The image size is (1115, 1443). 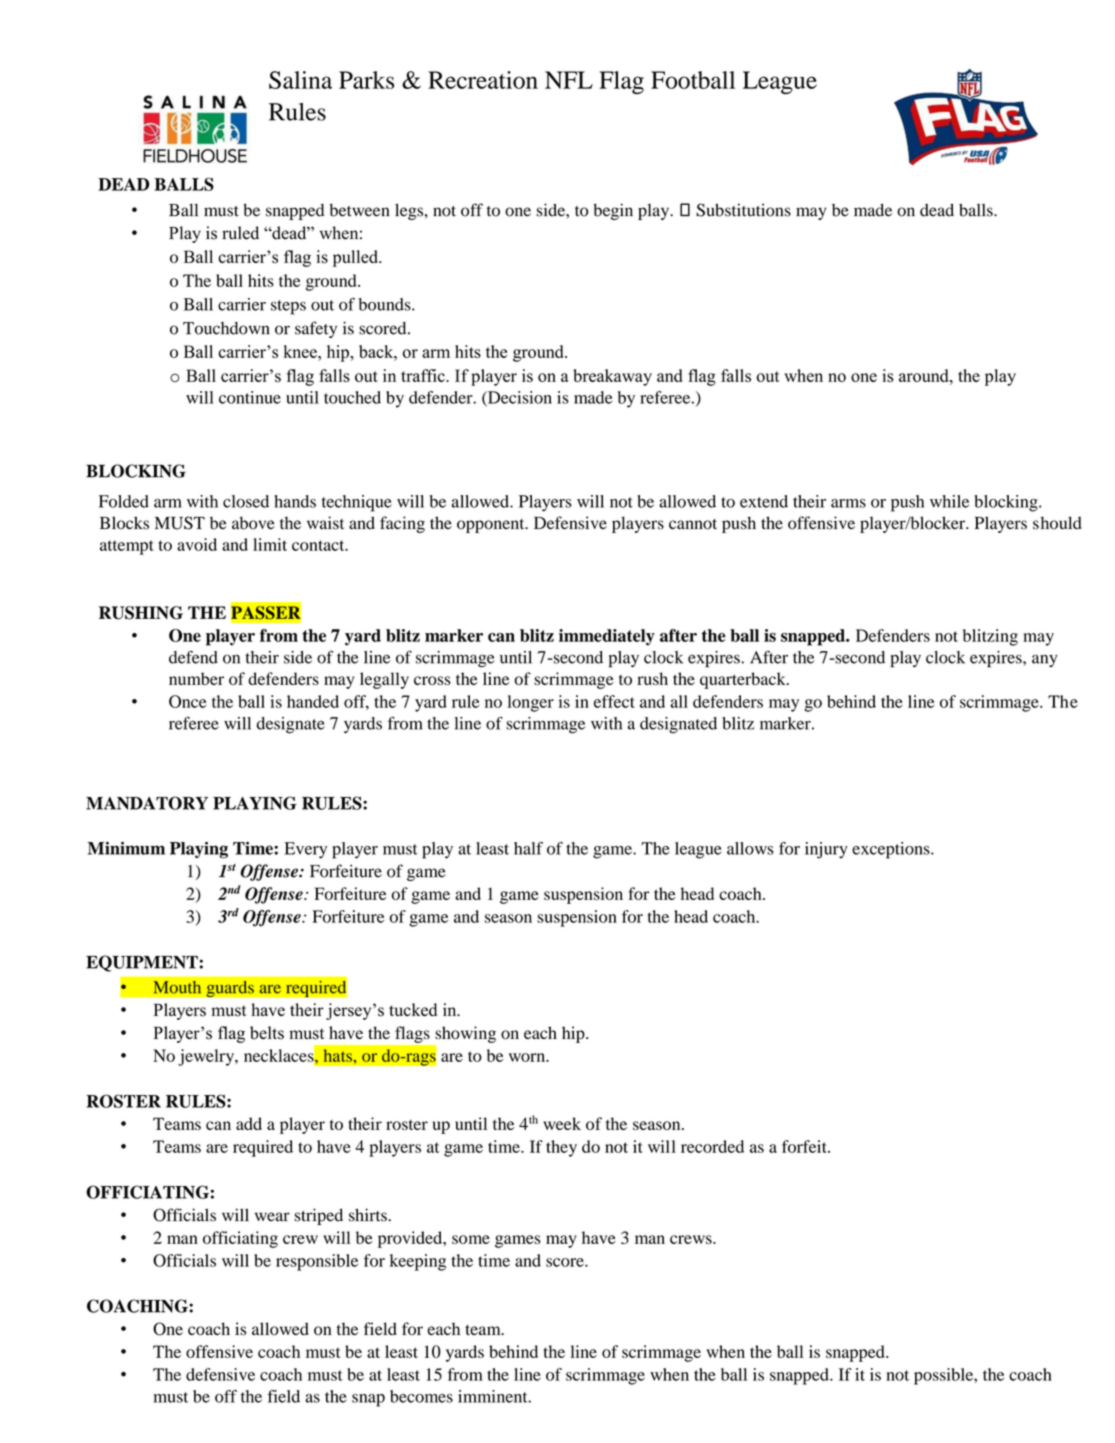 I want to click on effect, so click(x=614, y=701).
